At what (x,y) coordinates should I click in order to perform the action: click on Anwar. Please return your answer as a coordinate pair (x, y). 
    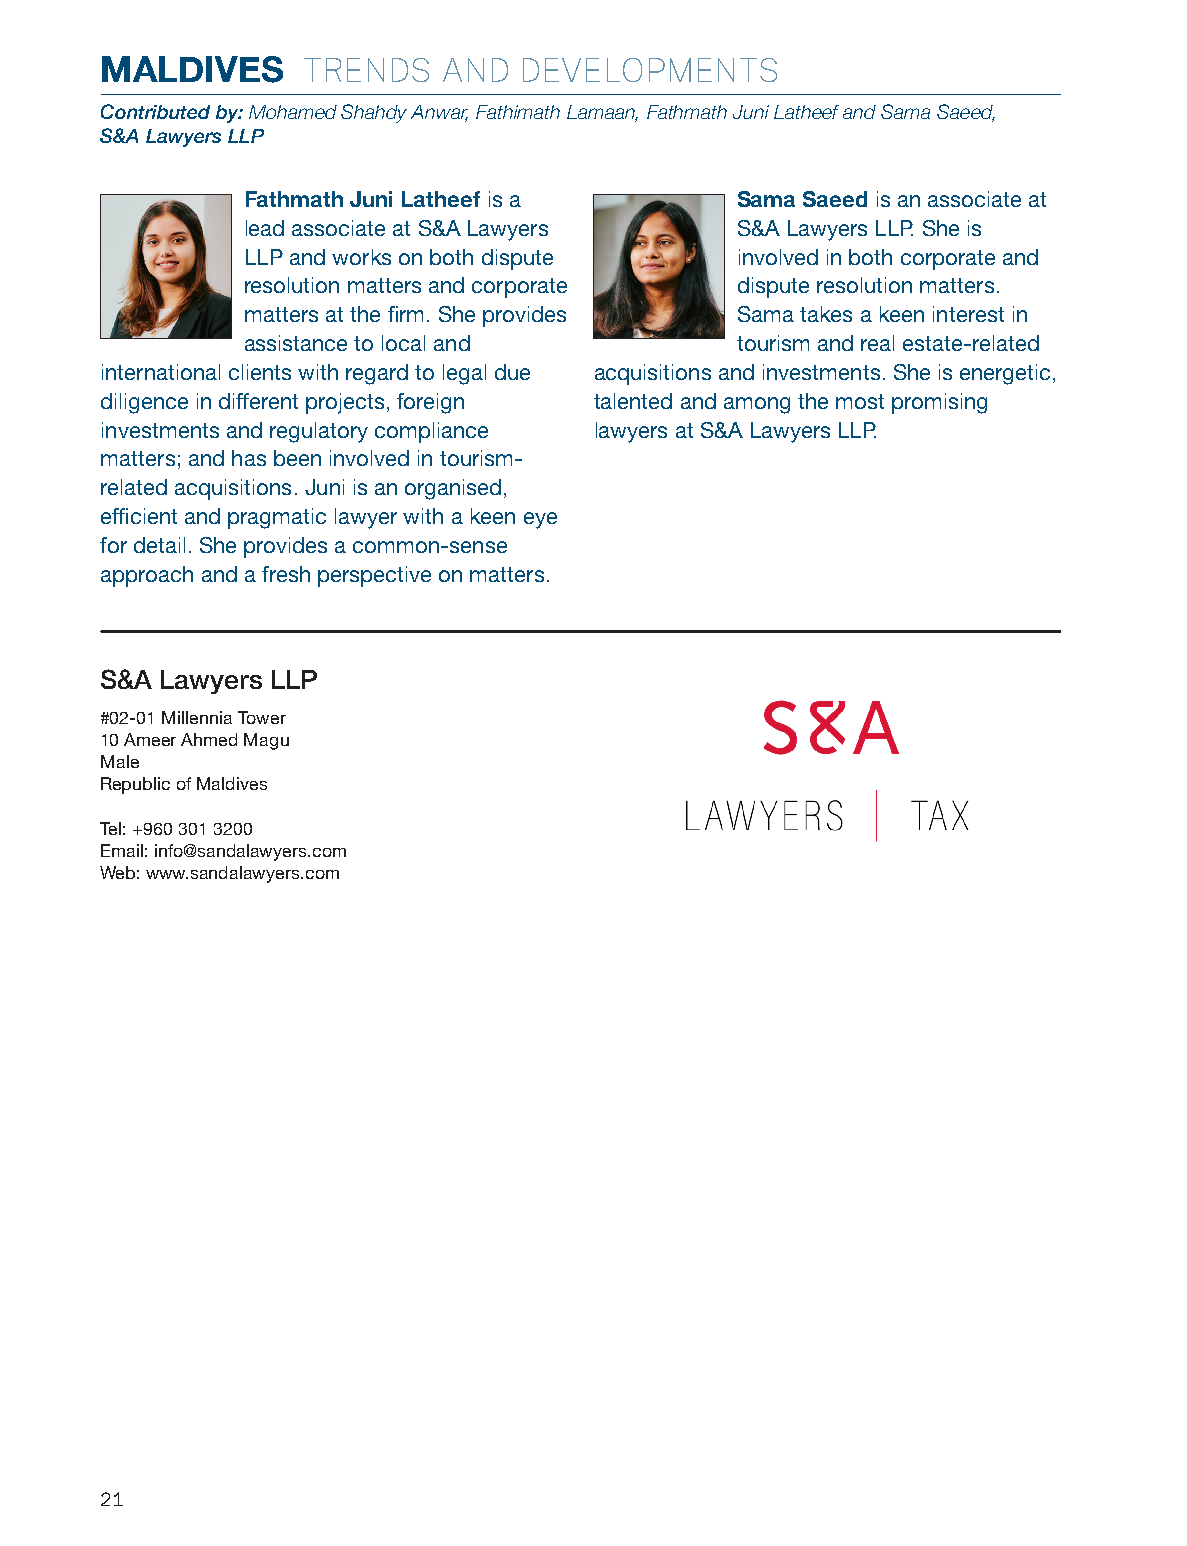
    Looking at the image, I should click on (439, 113).
